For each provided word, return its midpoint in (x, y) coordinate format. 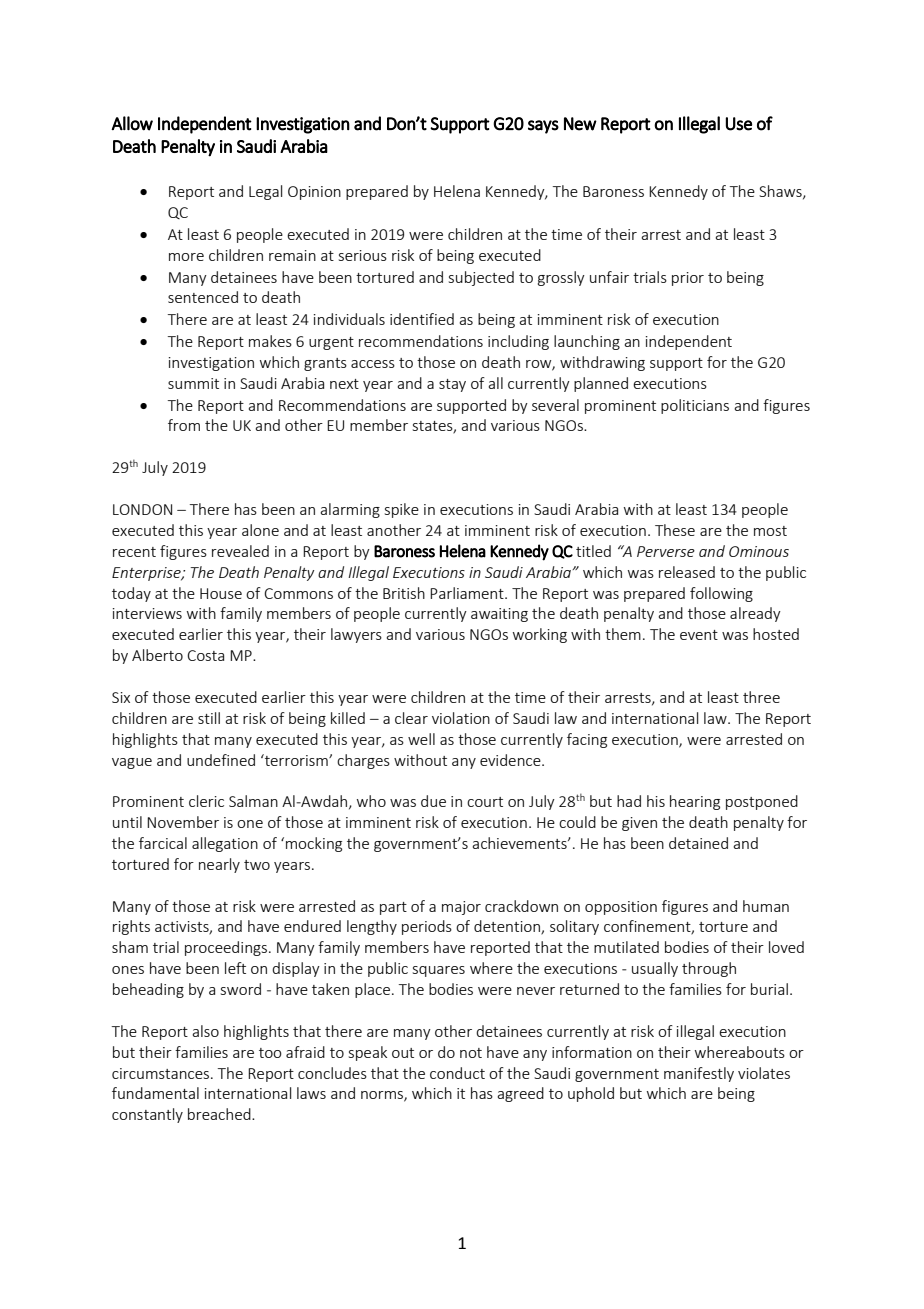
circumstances (162, 1073)
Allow (132, 123)
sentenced (203, 297)
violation (461, 718)
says (543, 127)
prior (688, 279)
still (209, 718)
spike (402, 510)
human (766, 906)
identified (422, 319)
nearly (219, 865)
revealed (240, 551)
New (580, 124)
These (675, 530)
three (761, 697)
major (461, 908)
